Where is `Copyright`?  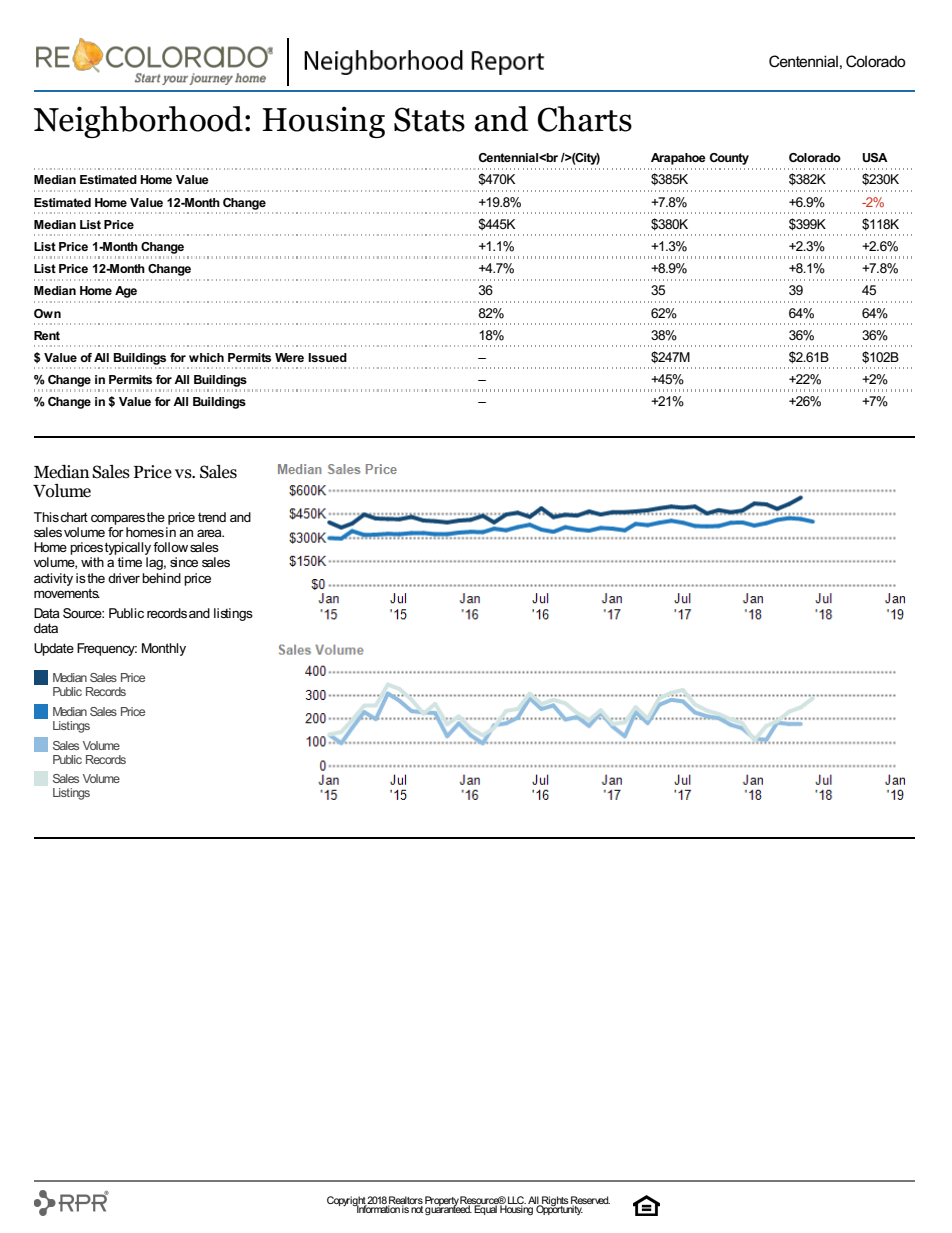 Copyright is located at coordinates (347, 1202).
